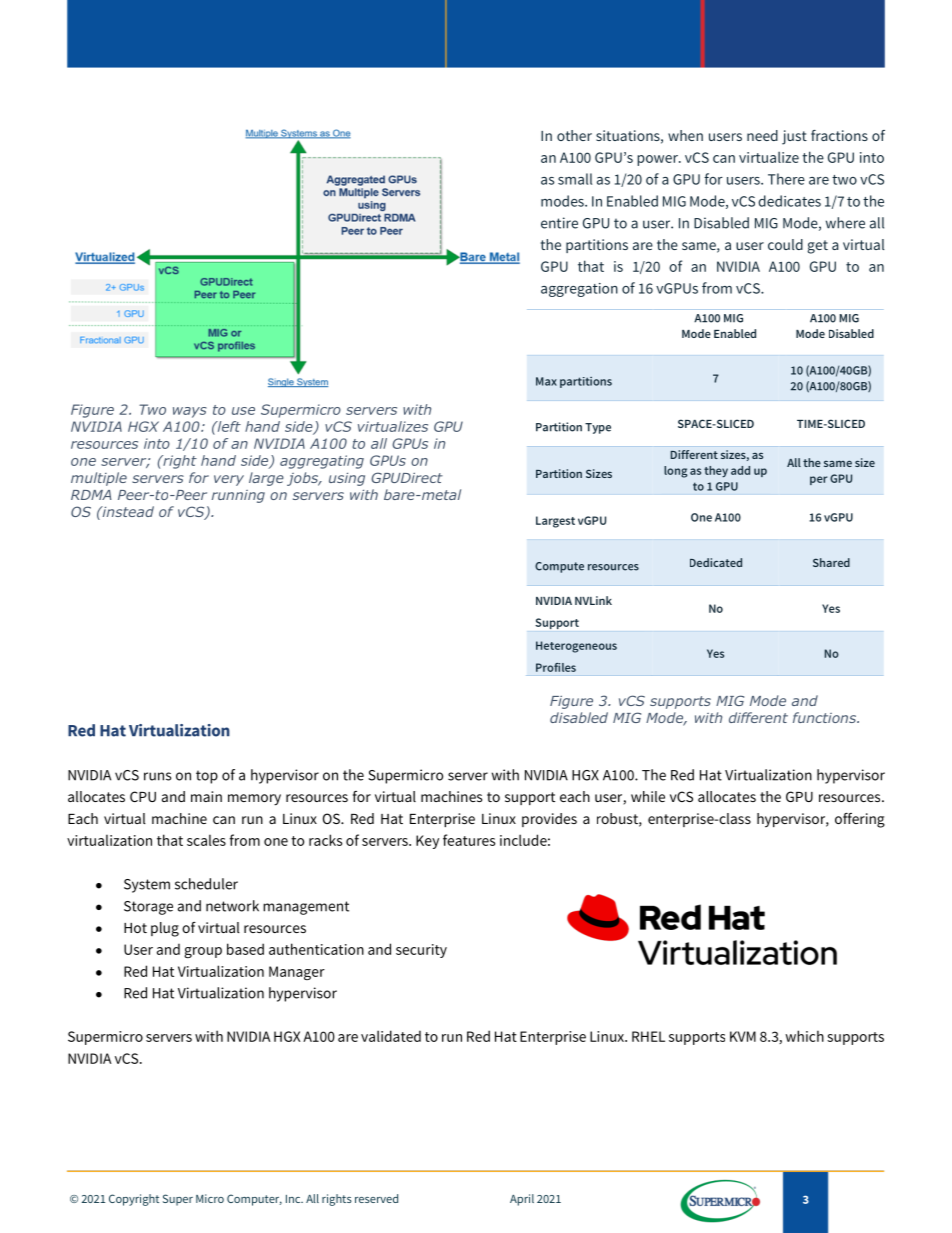 The image size is (952, 1233). I want to click on security, so click(421, 951).
